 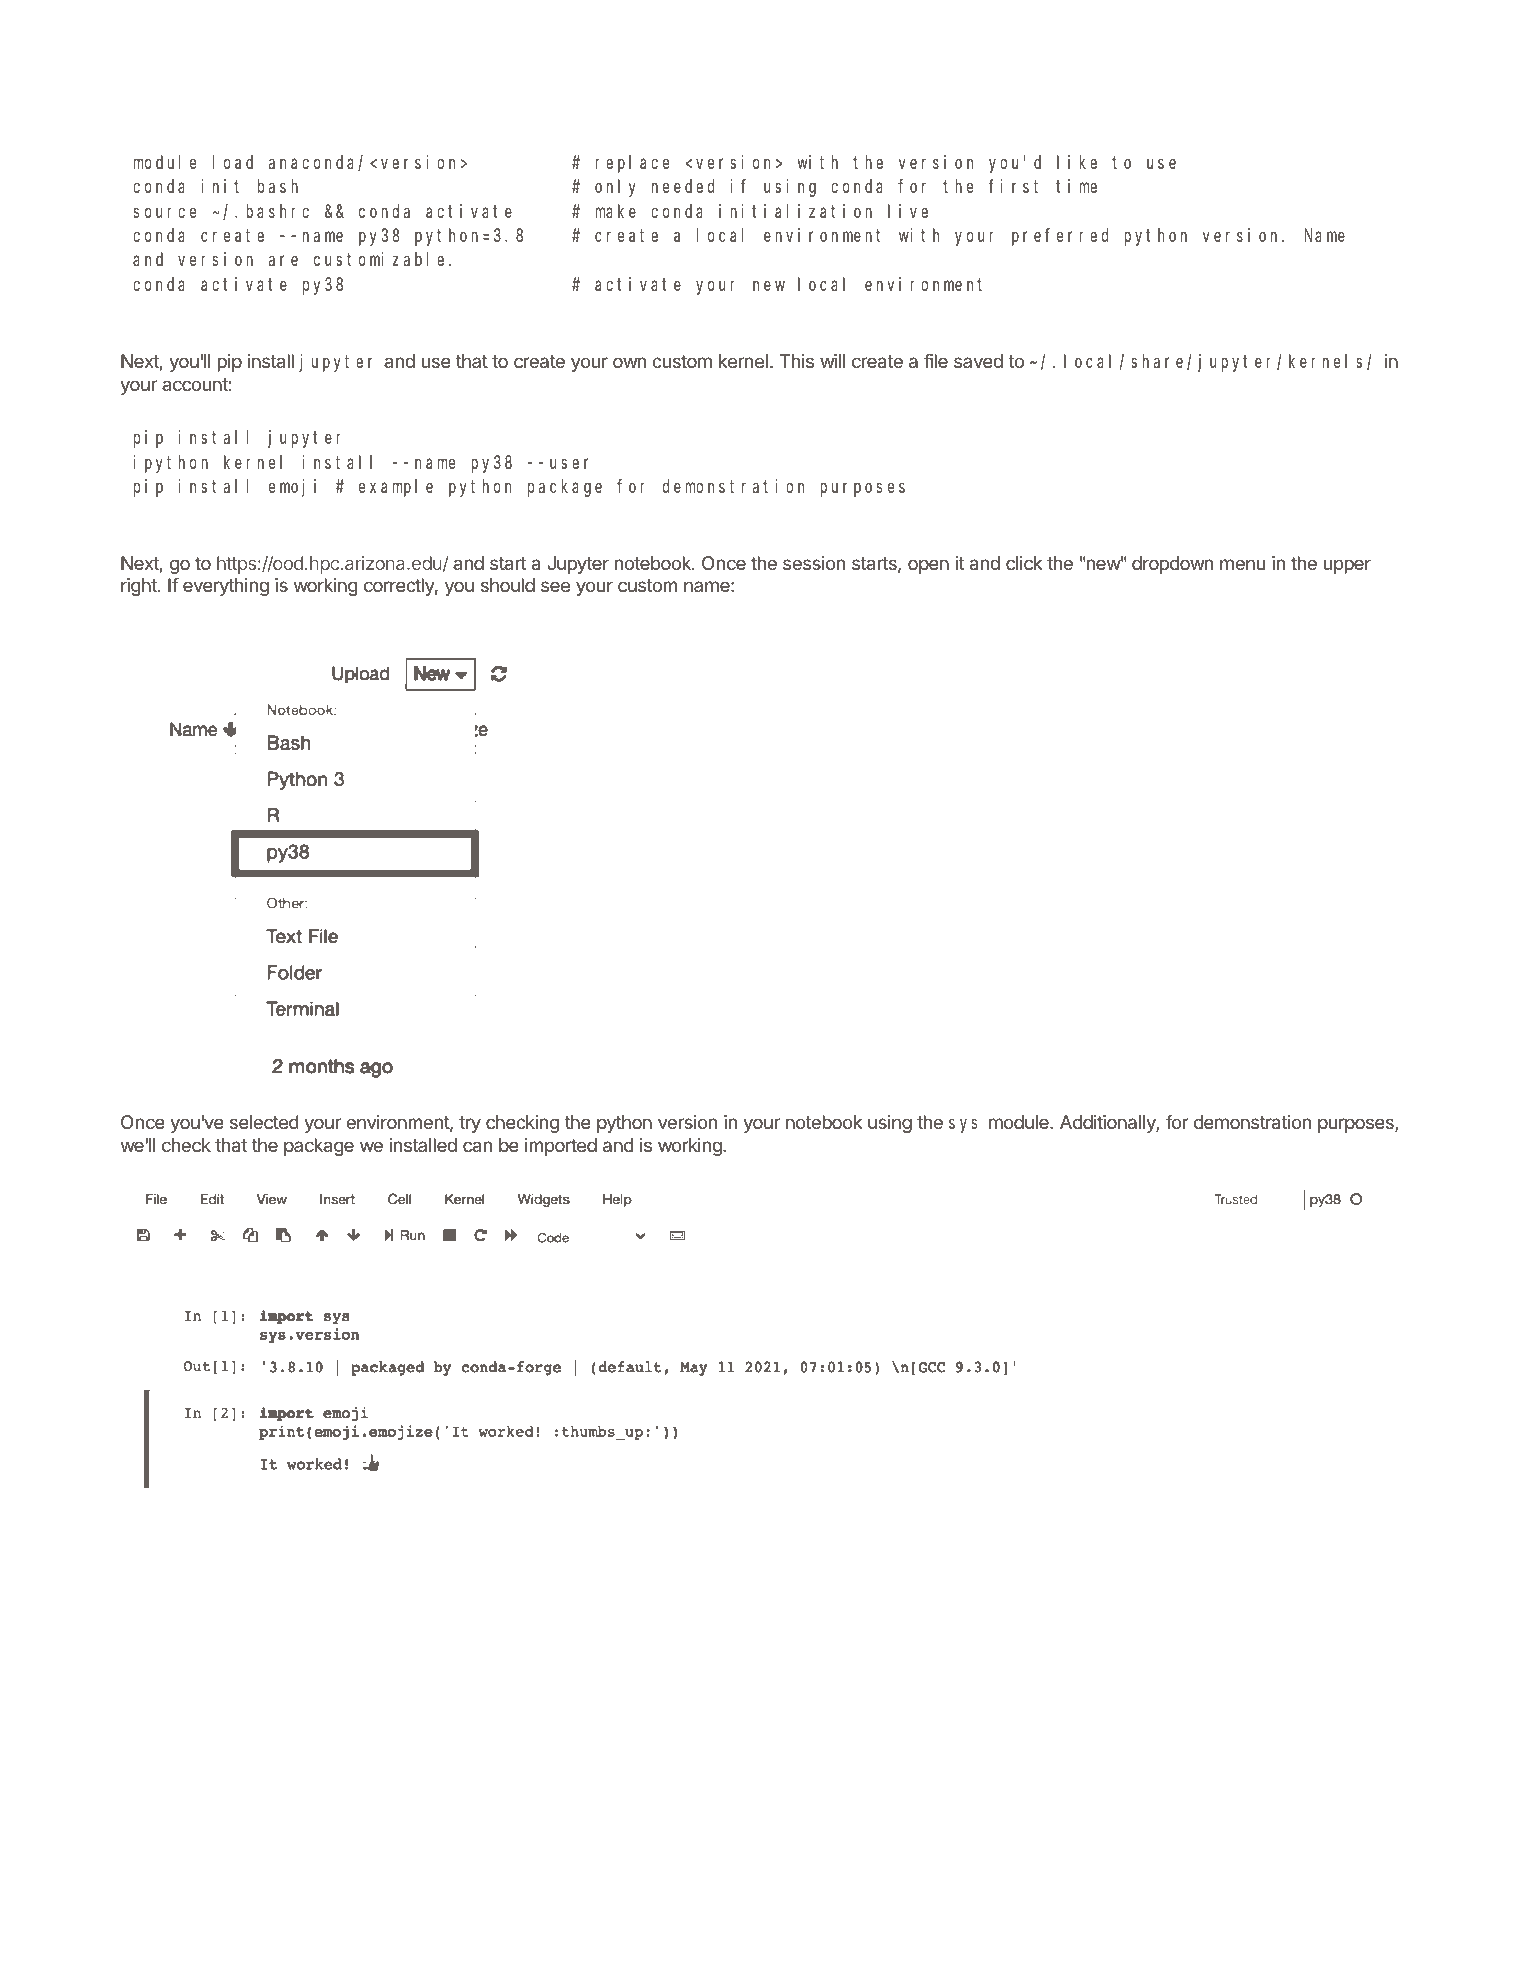 I want to click on everything, so click(x=226, y=587).
